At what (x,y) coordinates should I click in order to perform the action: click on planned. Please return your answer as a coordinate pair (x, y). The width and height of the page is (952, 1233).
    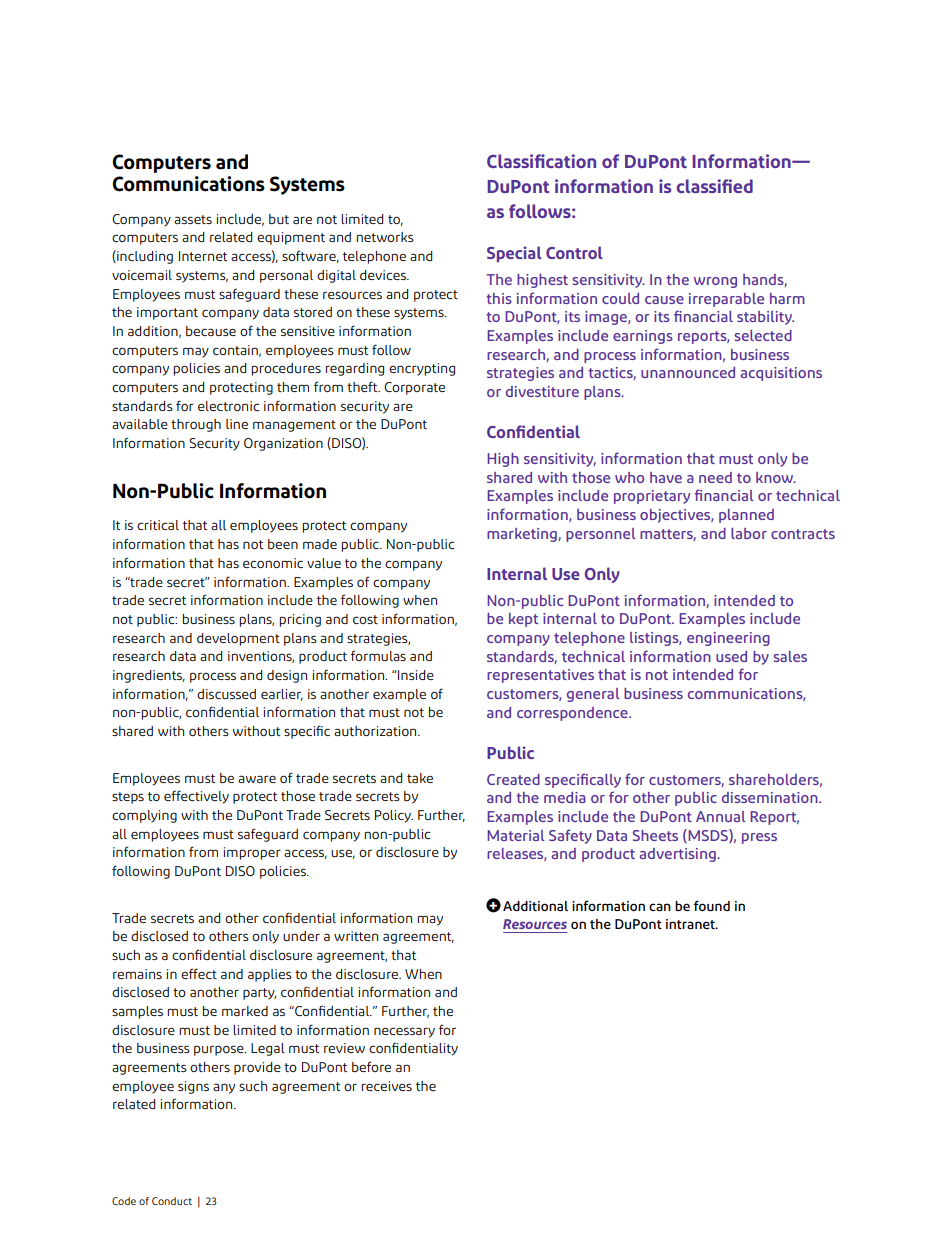
    Looking at the image, I should click on (746, 516).
